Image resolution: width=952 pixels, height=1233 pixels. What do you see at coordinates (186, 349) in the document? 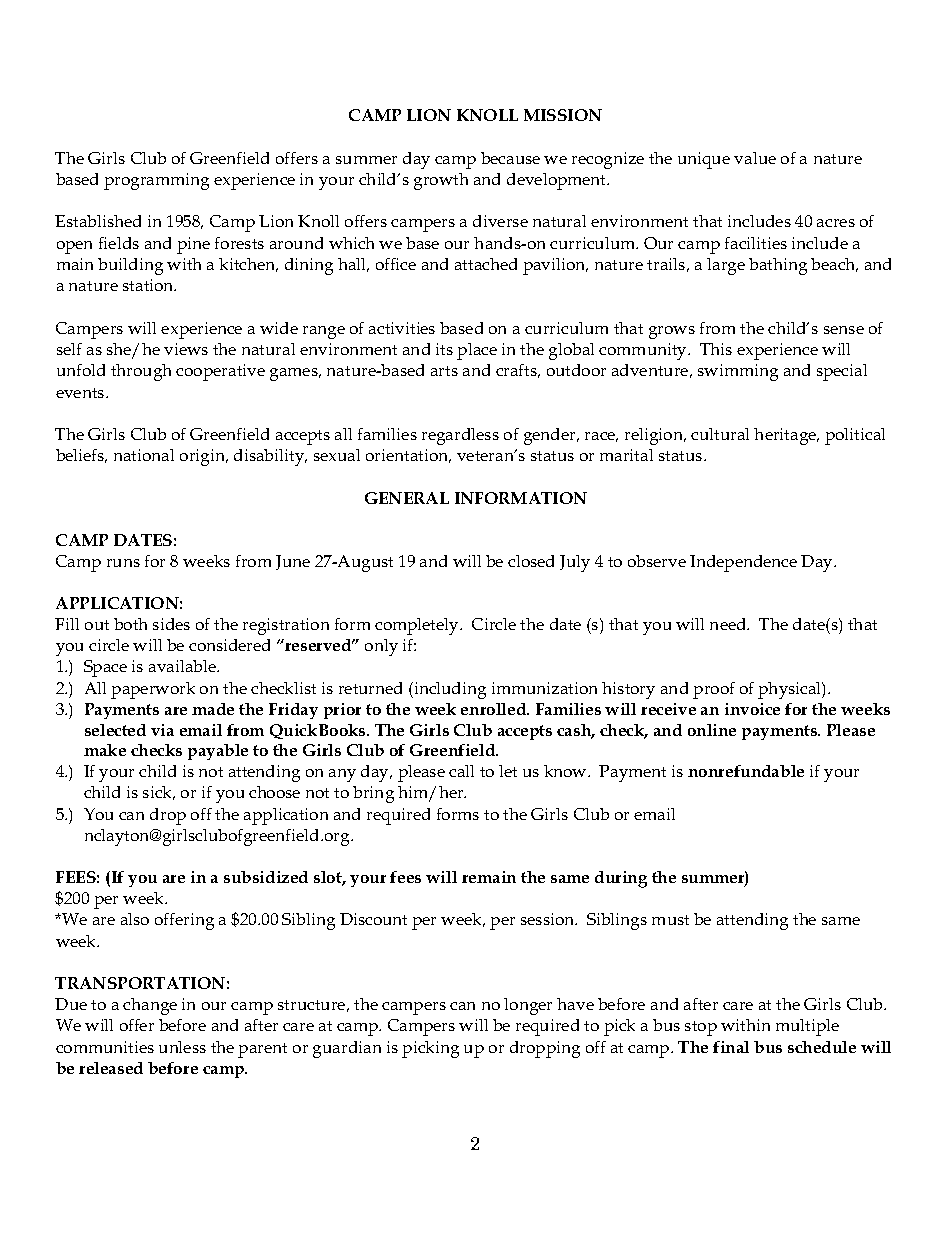
I see `views` at bounding box center [186, 349].
